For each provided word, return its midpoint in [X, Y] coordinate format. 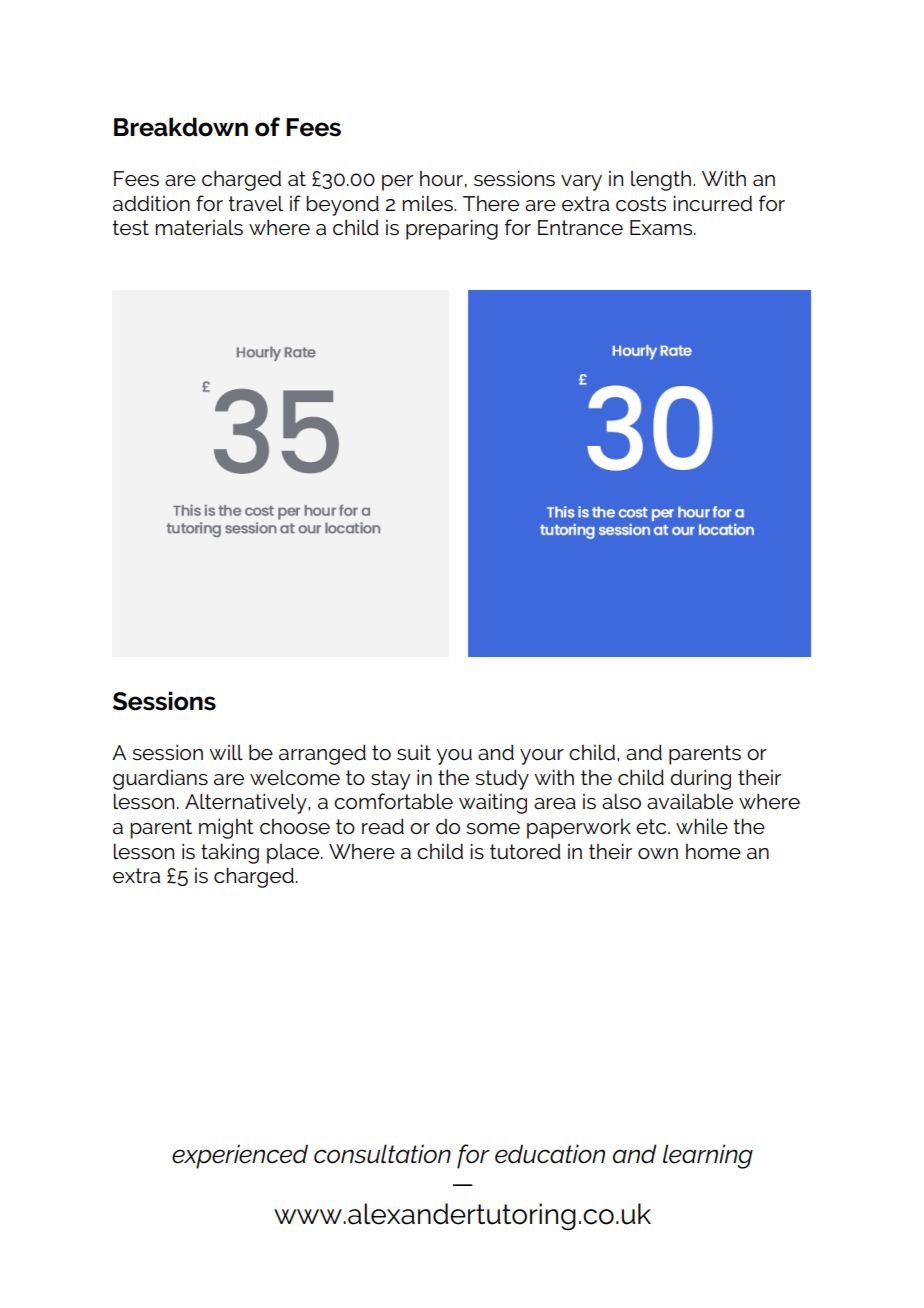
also [621, 801]
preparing [452, 229]
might [226, 828]
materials [199, 227]
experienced [240, 1156]
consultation [382, 1154]
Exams [662, 228]
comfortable [393, 801]
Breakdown [181, 127]
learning [708, 1156]
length [661, 180]
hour [441, 178]
